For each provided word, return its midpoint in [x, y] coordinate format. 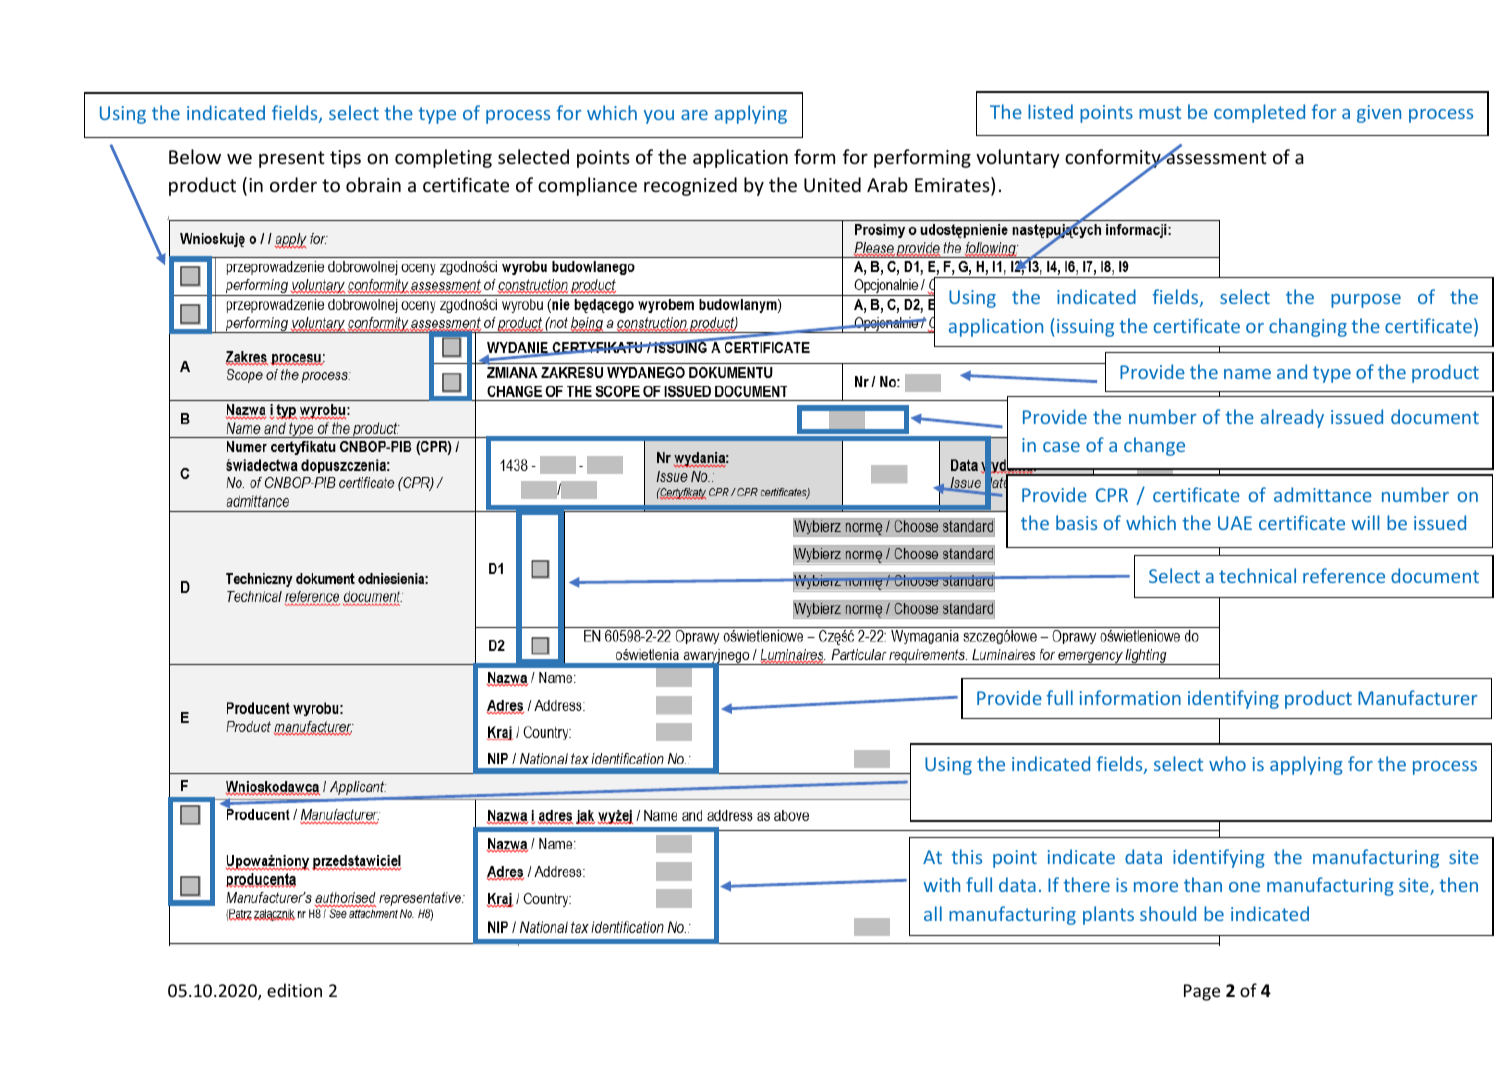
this [966, 856]
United [832, 184]
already [1292, 418]
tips [345, 159]
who [1227, 763]
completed [1259, 113]
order [293, 184]
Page [1202, 992]
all [933, 913]
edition [294, 990]
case [1061, 447]
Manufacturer [1418, 697]
